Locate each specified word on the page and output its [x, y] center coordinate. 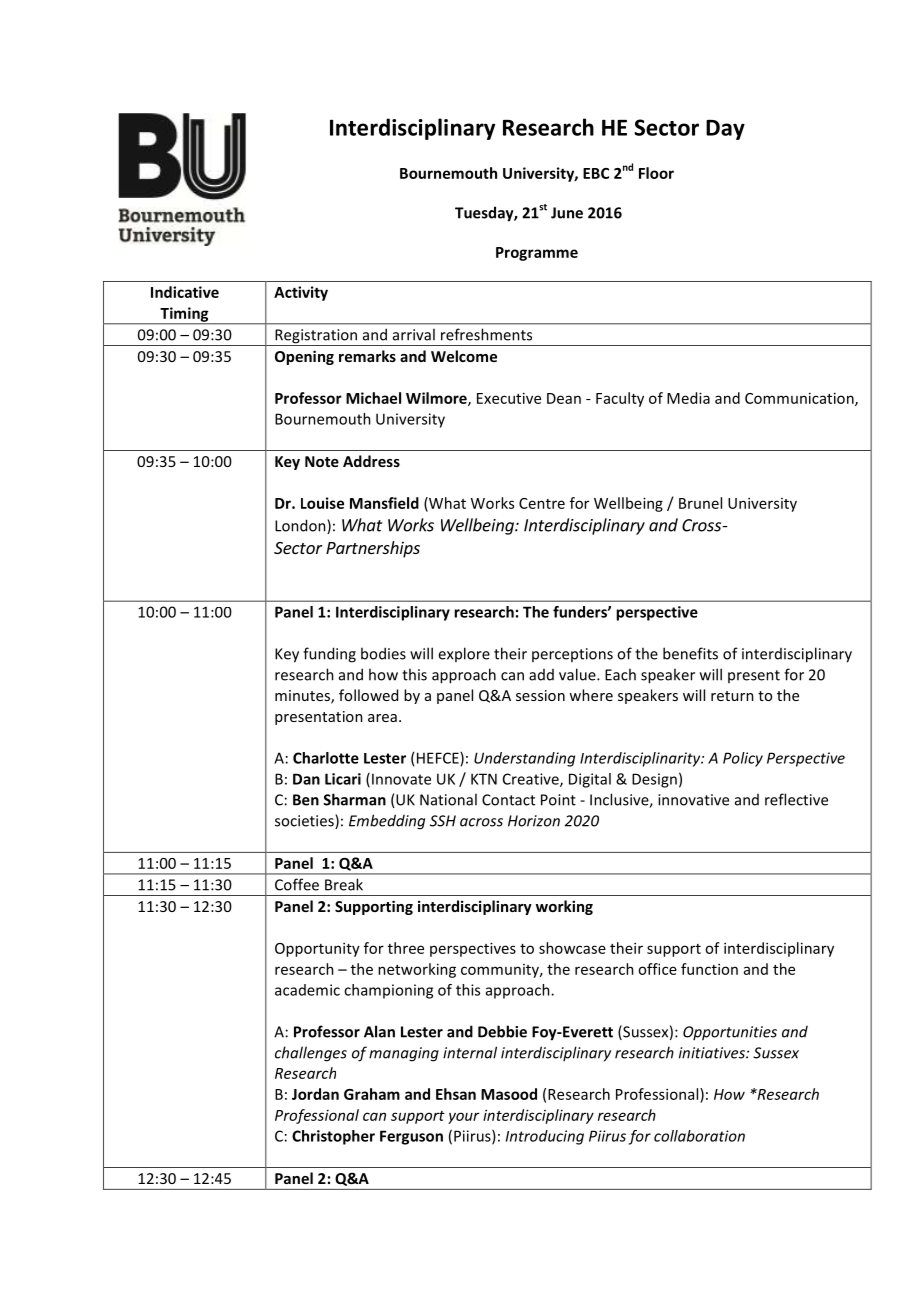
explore [464, 654]
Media [688, 398]
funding [329, 655]
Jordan [315, 1094]
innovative [693, 800]
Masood [509, 1094]
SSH [443, 821]
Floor [656, 173]
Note [322, 461]
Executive [509, 398]
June [567, 213]
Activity [301, 293]
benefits [690, 653]
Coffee [297, 884]
